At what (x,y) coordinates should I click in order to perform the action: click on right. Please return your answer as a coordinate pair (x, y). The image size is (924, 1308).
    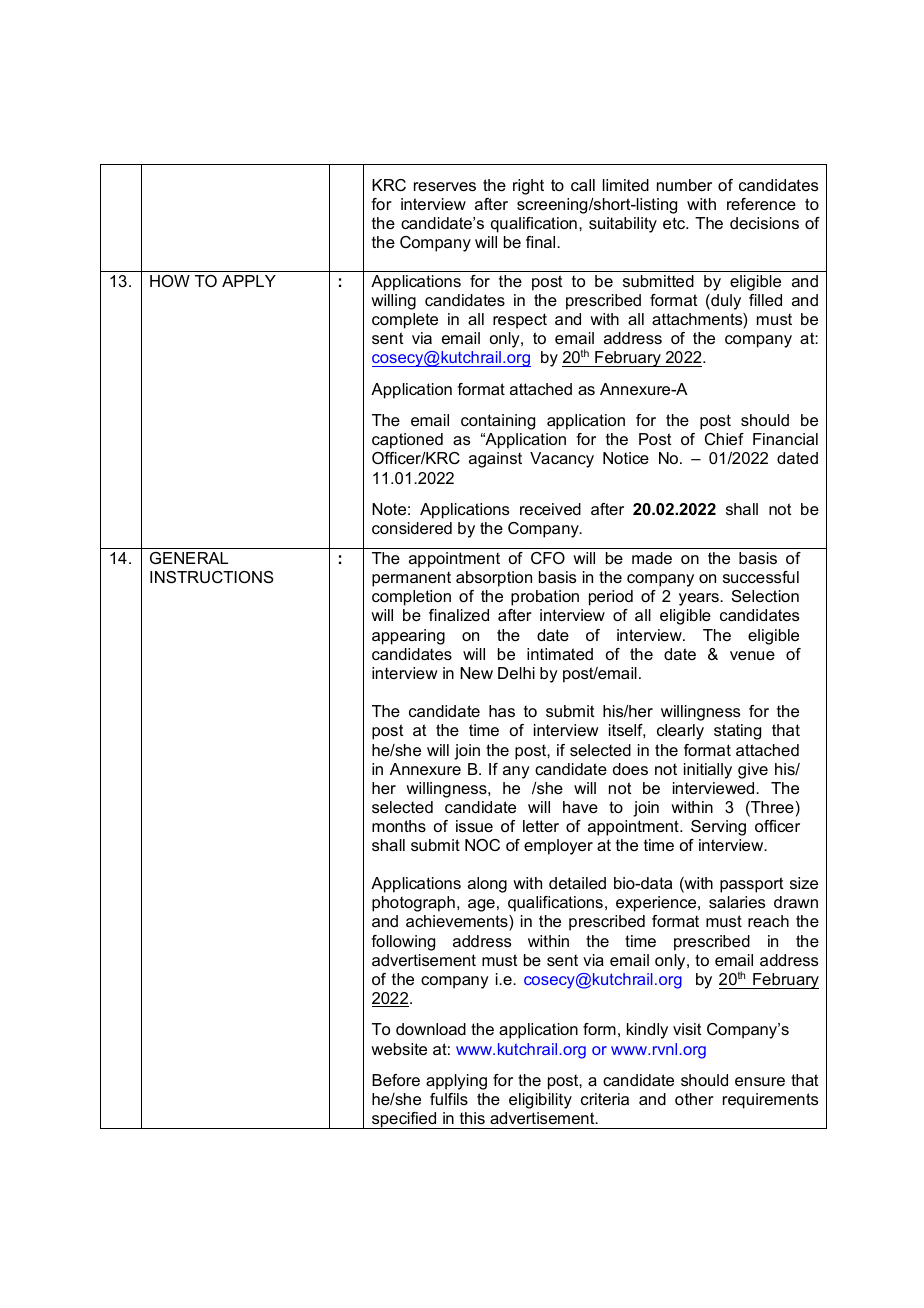
    Looking at the image, I should click on (528, 187).
